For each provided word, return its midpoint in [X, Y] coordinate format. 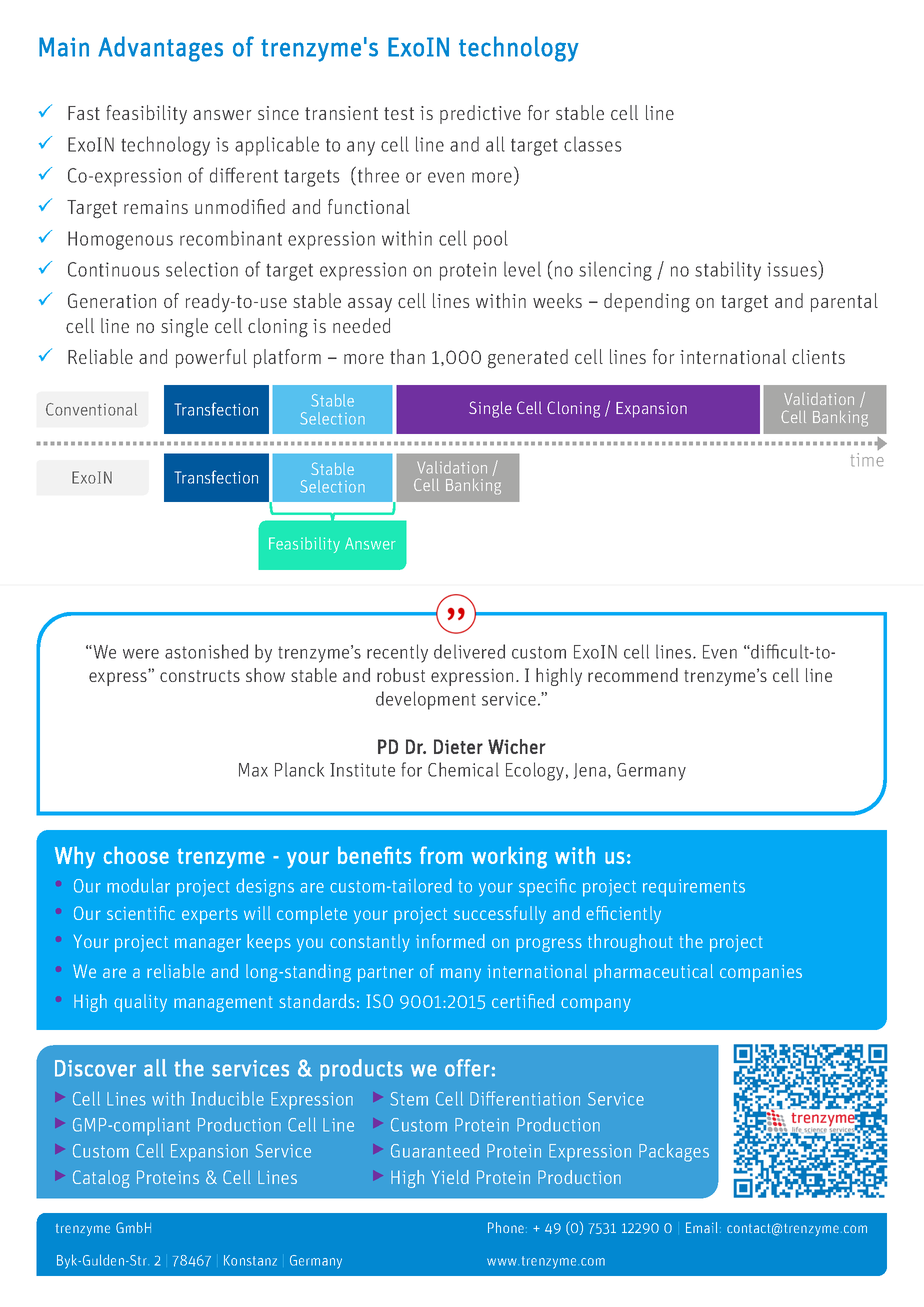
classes [593, 144]
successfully [500, 915]
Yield [450, 1177]
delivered [469, 651]
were [141, 654]
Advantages [160, 49]
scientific [141, 913]
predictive [480, 114]
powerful [211, 358]
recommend [633, 675]
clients [818, 356]
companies [761, 973]
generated [528, 359]
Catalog [101, 1179]
